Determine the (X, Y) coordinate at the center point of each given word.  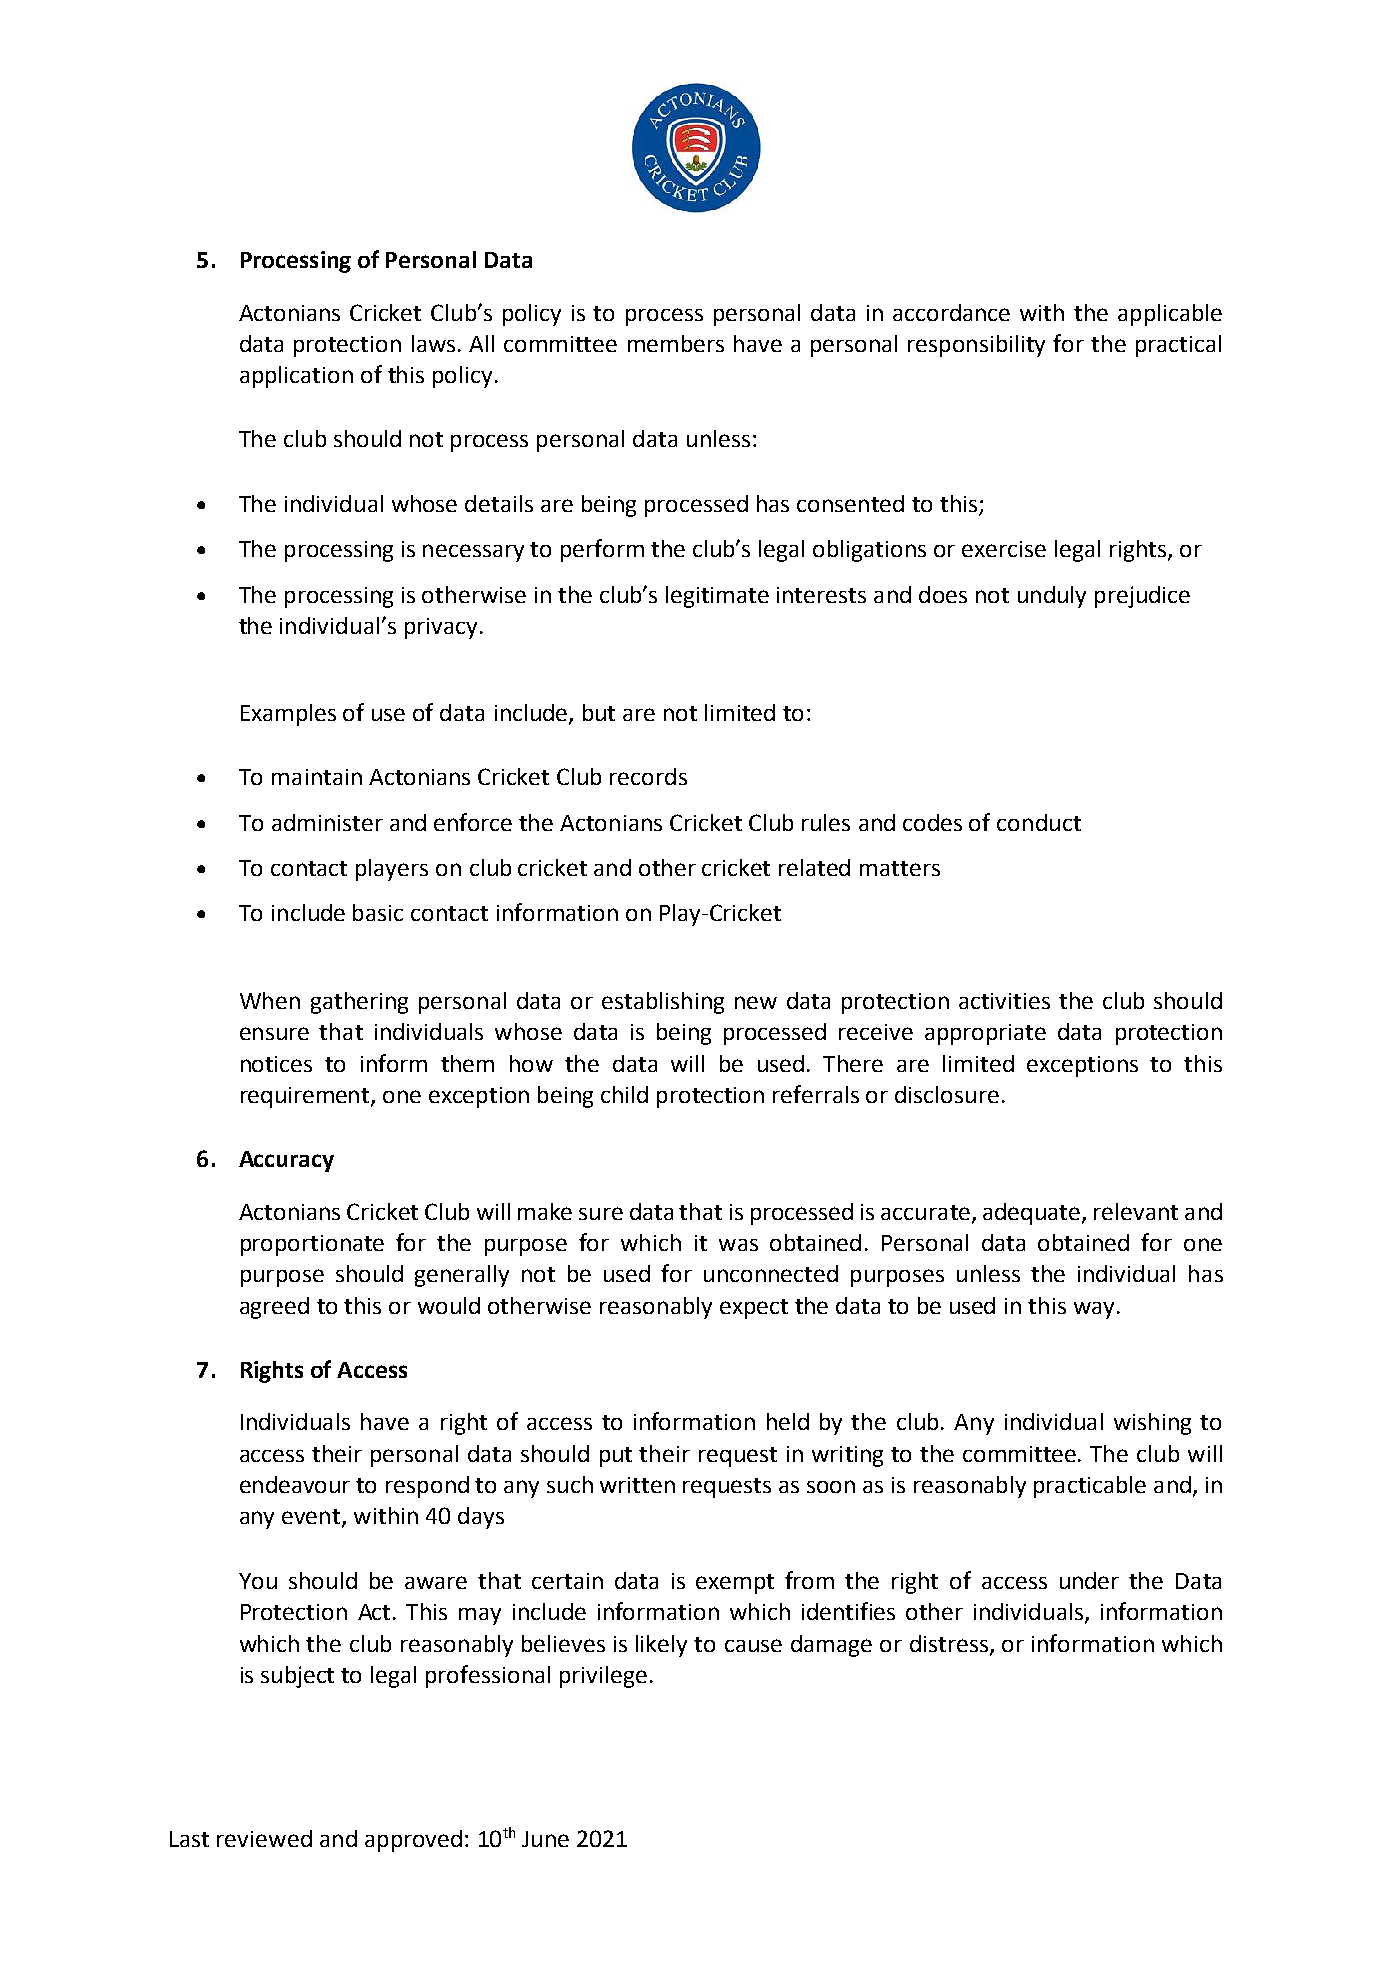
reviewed (264, 1838)
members (676, 343)
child (624, 1094)
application (296, 377)
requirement (306, 1097)
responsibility (976, 346)
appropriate (985, 1034)
